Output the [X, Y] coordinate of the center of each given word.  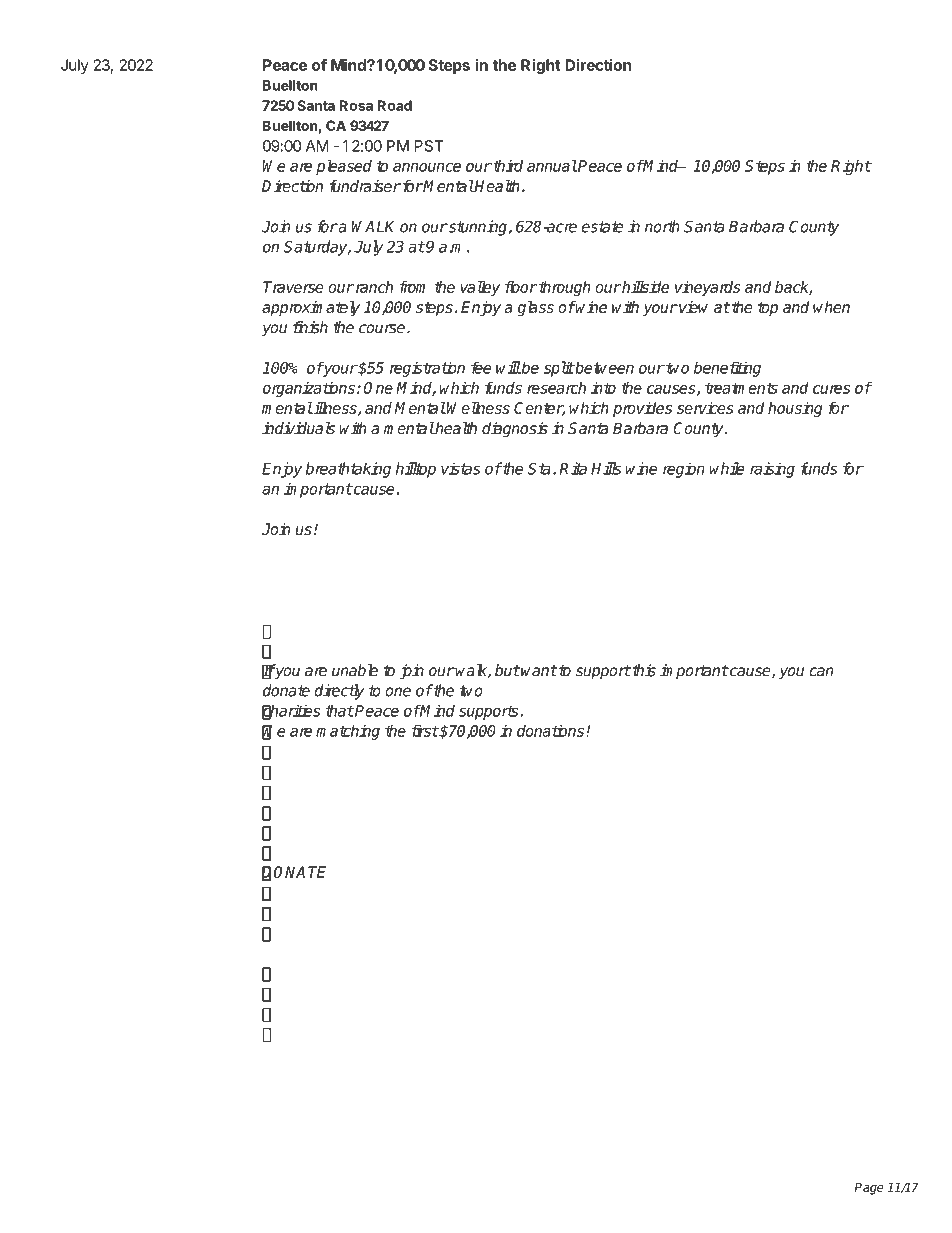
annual [552, 165]
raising [772, 470]
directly [339, 692]
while [727, 468]
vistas [461, 468]
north [662, 226]
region [684, 470]
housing [795, 409]
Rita [573, 468]
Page [869, 1188]
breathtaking [348, 470]
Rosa [356, 105]
